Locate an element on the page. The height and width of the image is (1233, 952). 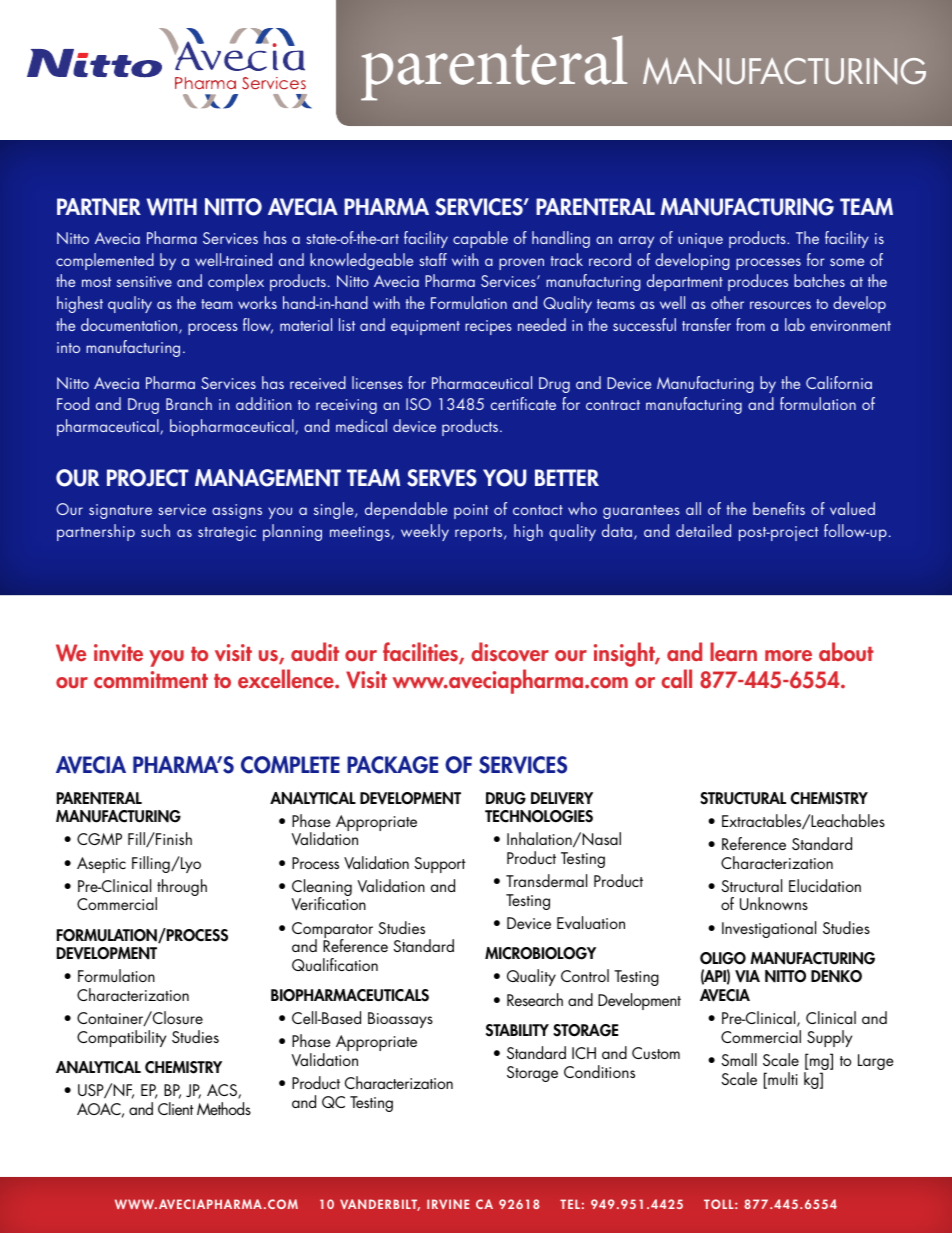
staff is located at coordinates (433, 259).
